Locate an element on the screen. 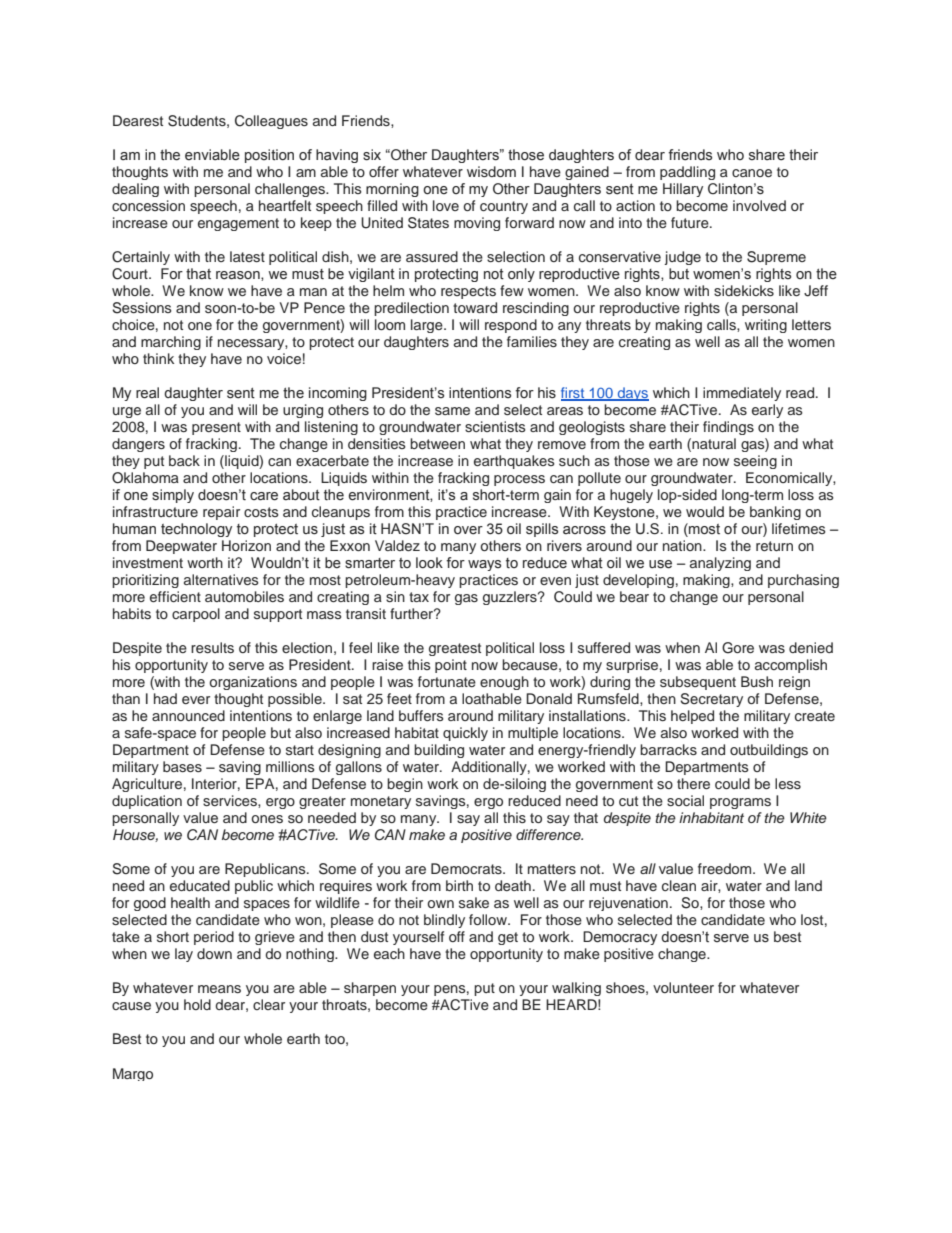 Image resolution: width=952 pixels, height=1233 pixels. wisdom is located at coordinates (491, 171).
